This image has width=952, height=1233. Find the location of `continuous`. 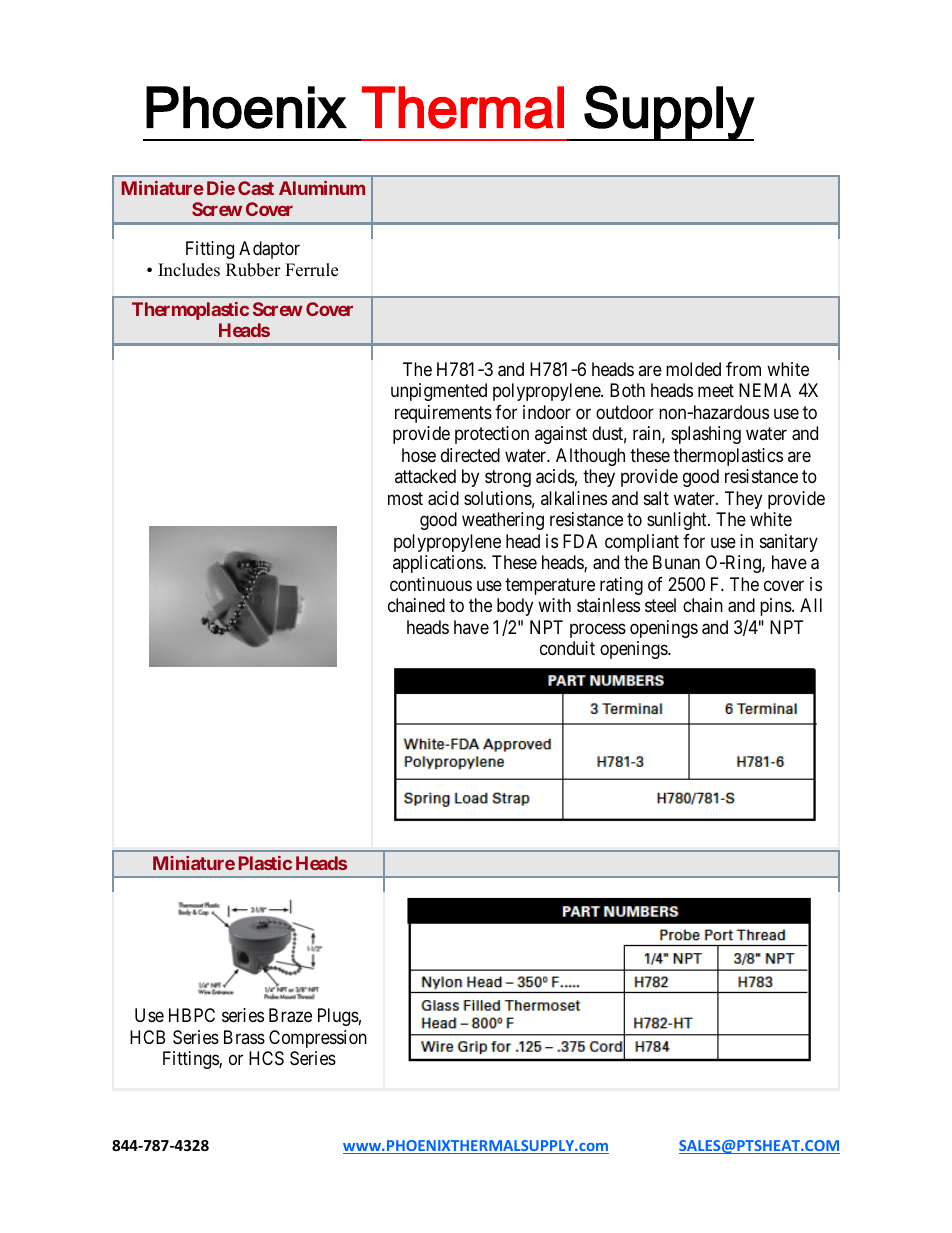

continuous is located at coordinates (431, 584).
